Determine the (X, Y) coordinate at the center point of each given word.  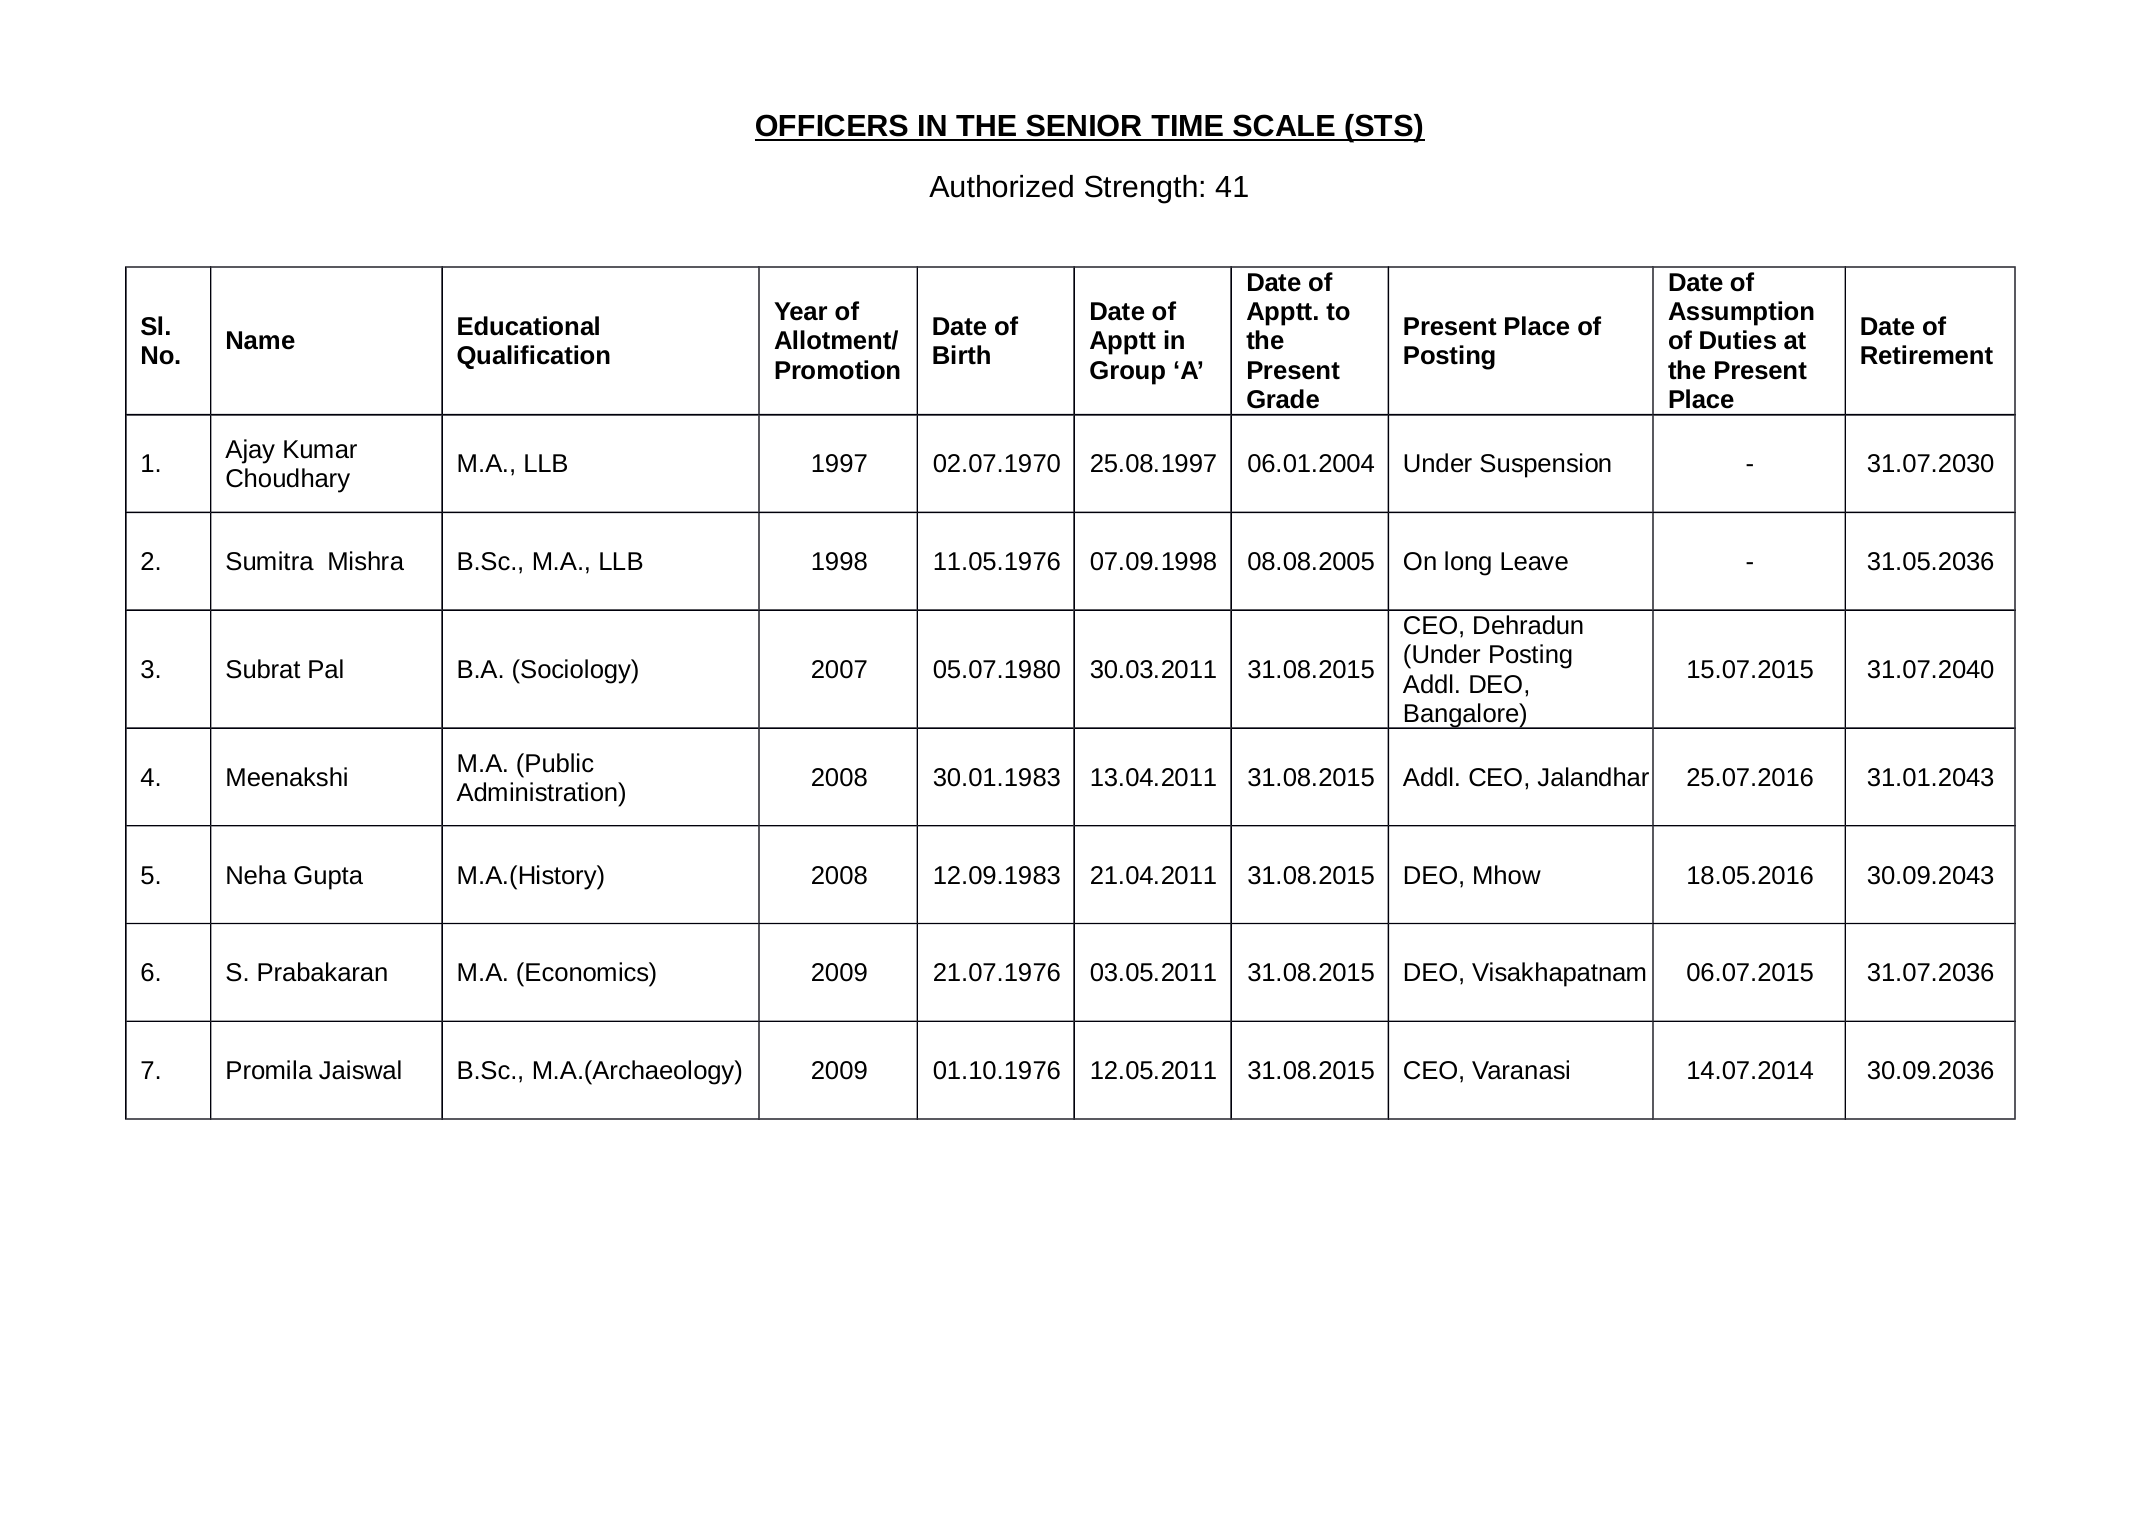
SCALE (1284, 127)
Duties (1738, 340)
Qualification (533, 357)
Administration (537, 792)
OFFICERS (832, 127)
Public (560, 763)
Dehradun (1528, 625)
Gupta (328, 878)
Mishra (366, 561)
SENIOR (1084, 127)
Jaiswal (360, 1070)
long (1468, 563)
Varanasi (1520, 1070)
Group (1127, 373)
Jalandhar (1593, 777)
